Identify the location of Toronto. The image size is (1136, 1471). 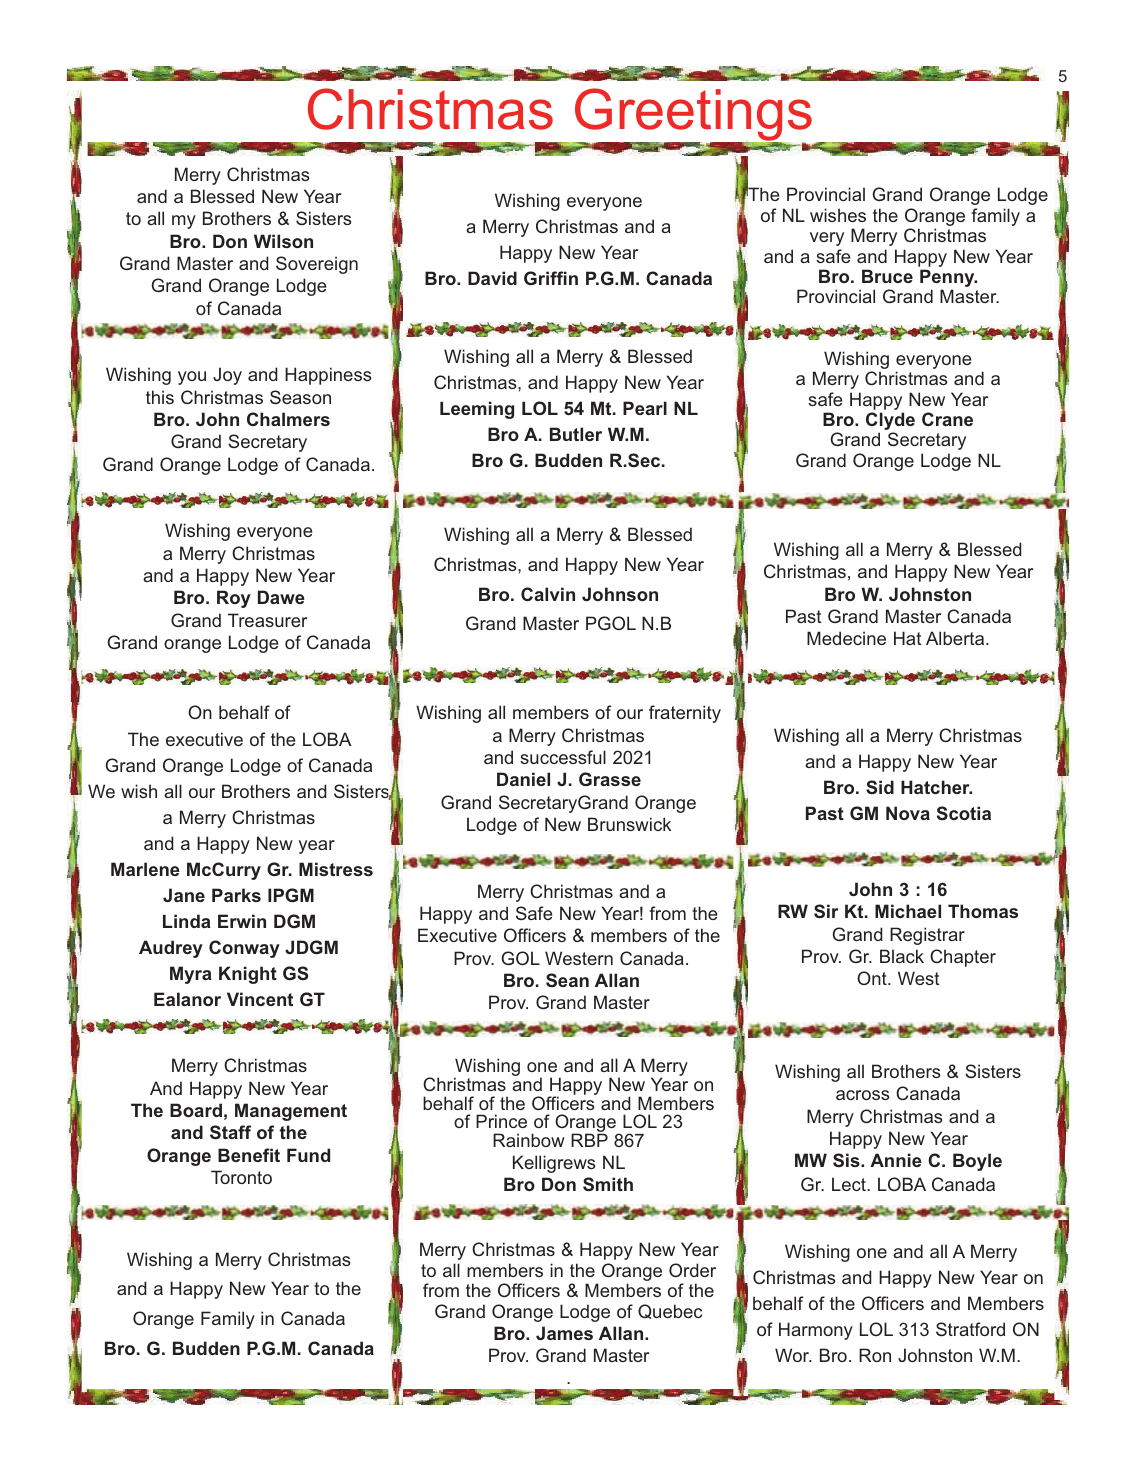
(241, 1177).
